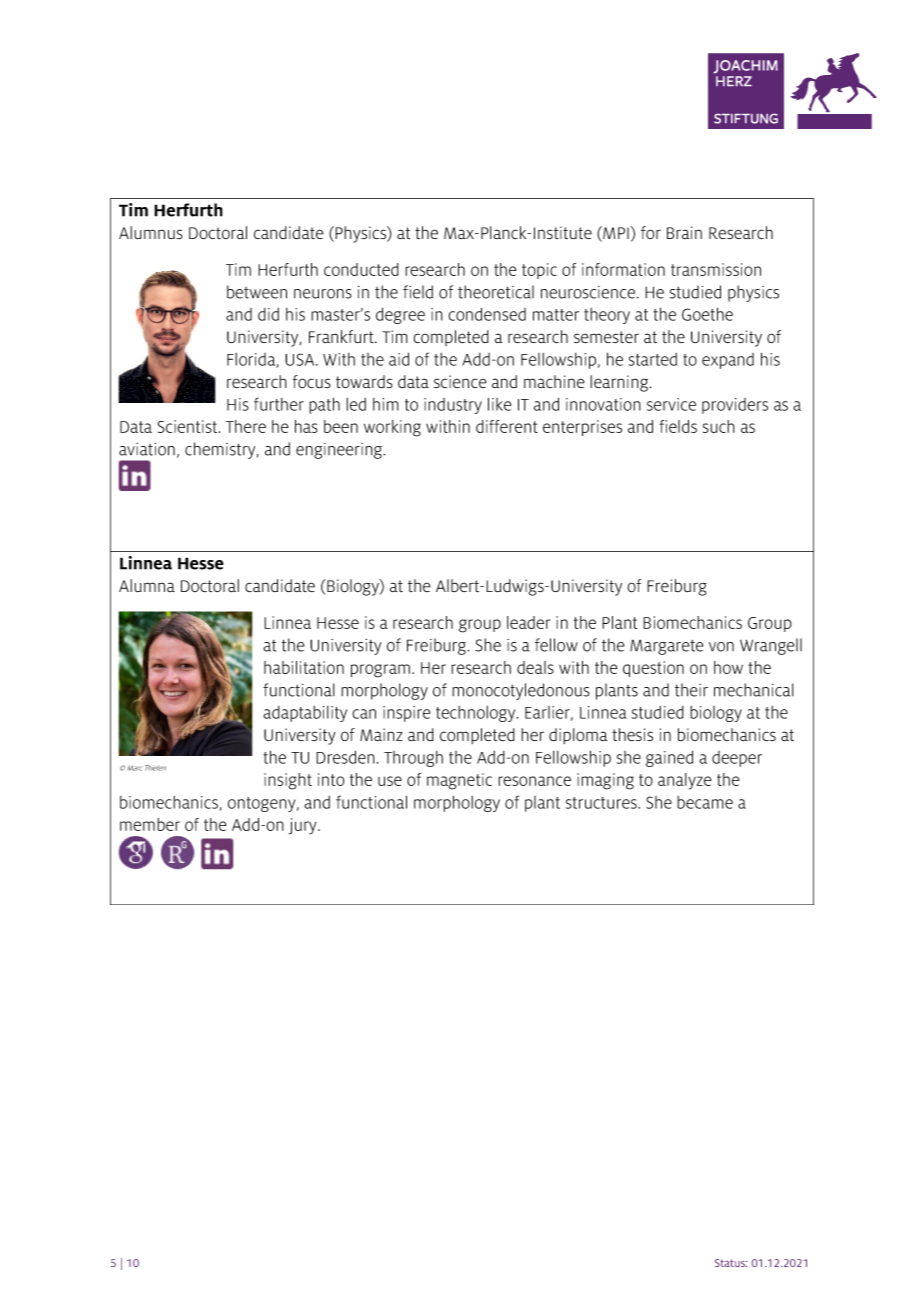 The height and width of the page is (1308, 924). I want to click on magnetic, so click(459, 781).
